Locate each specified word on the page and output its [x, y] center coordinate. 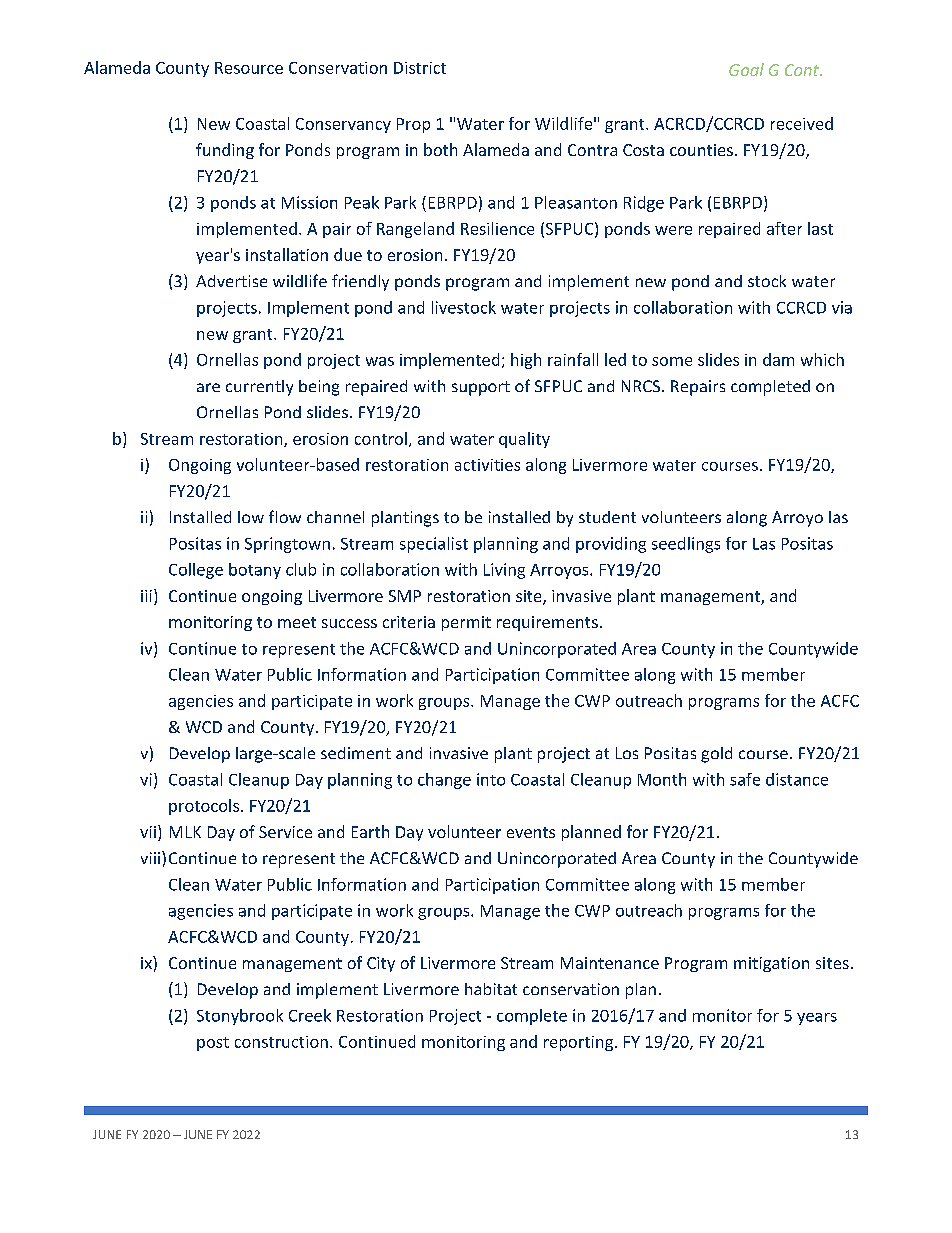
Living [504, 571]
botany [255, 571]
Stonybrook [240, 1017]
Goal [746, 69]
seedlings [686, 545]
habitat [491, 989]
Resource [249, 68]
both [440, 149]
